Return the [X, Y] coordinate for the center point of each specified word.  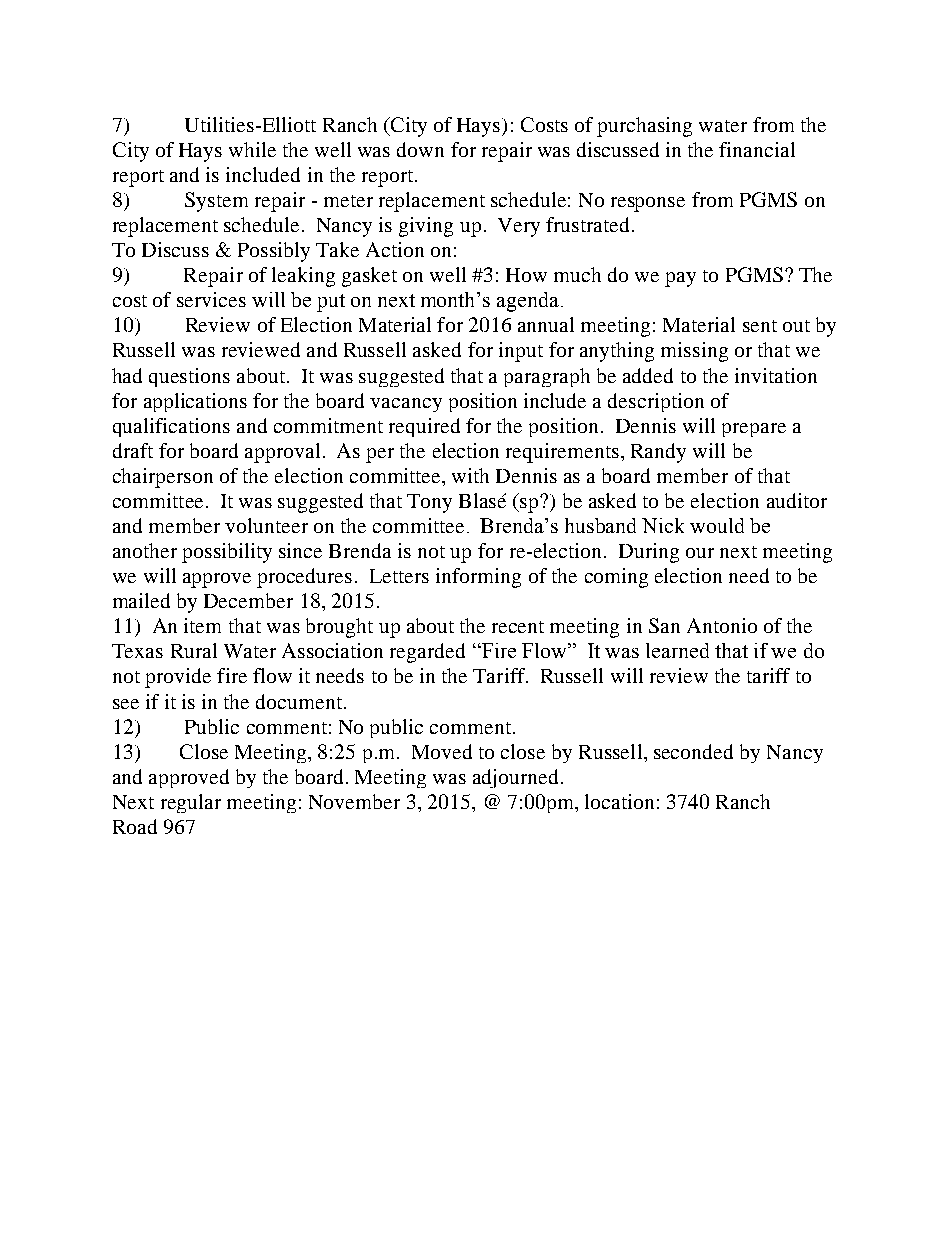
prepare [754, 430]
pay [680, 279]
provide [178, 678]
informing [478, 578]
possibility [227, 553]
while [252, 149]
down [420, 149]
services [211, 299]
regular [191, 803]
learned [677, 650]
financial [757, 149]
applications [195, 402]
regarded [427, 653]
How [526, 275]
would [717, 525]
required [424, 427]
